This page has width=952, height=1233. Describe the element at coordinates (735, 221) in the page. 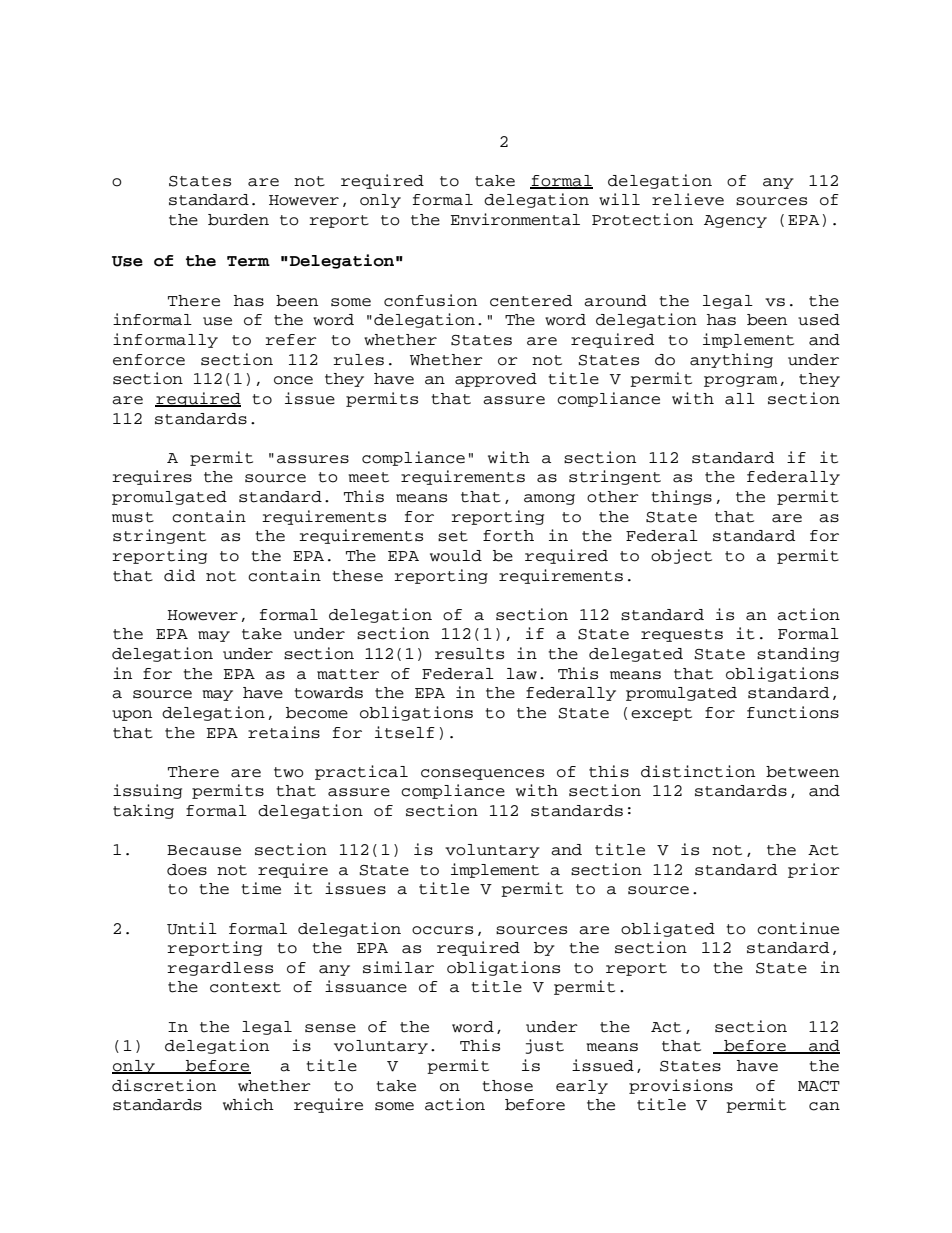

I see `Agency` at that location.
